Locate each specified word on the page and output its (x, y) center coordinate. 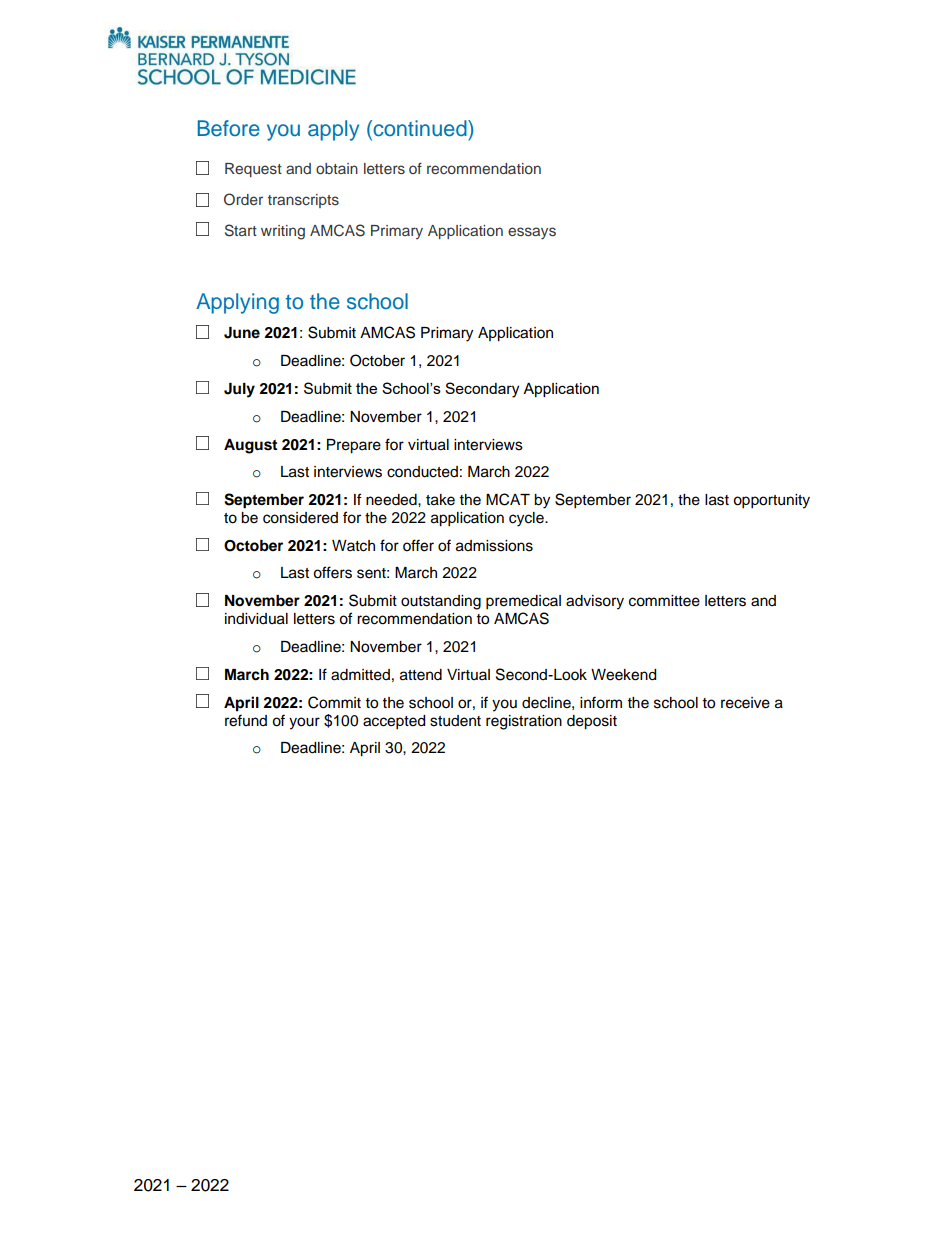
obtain (337, 168)
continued (420, 128)
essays (532, 233)
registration (524, 722)
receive (745, 703)
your (304, 723)
